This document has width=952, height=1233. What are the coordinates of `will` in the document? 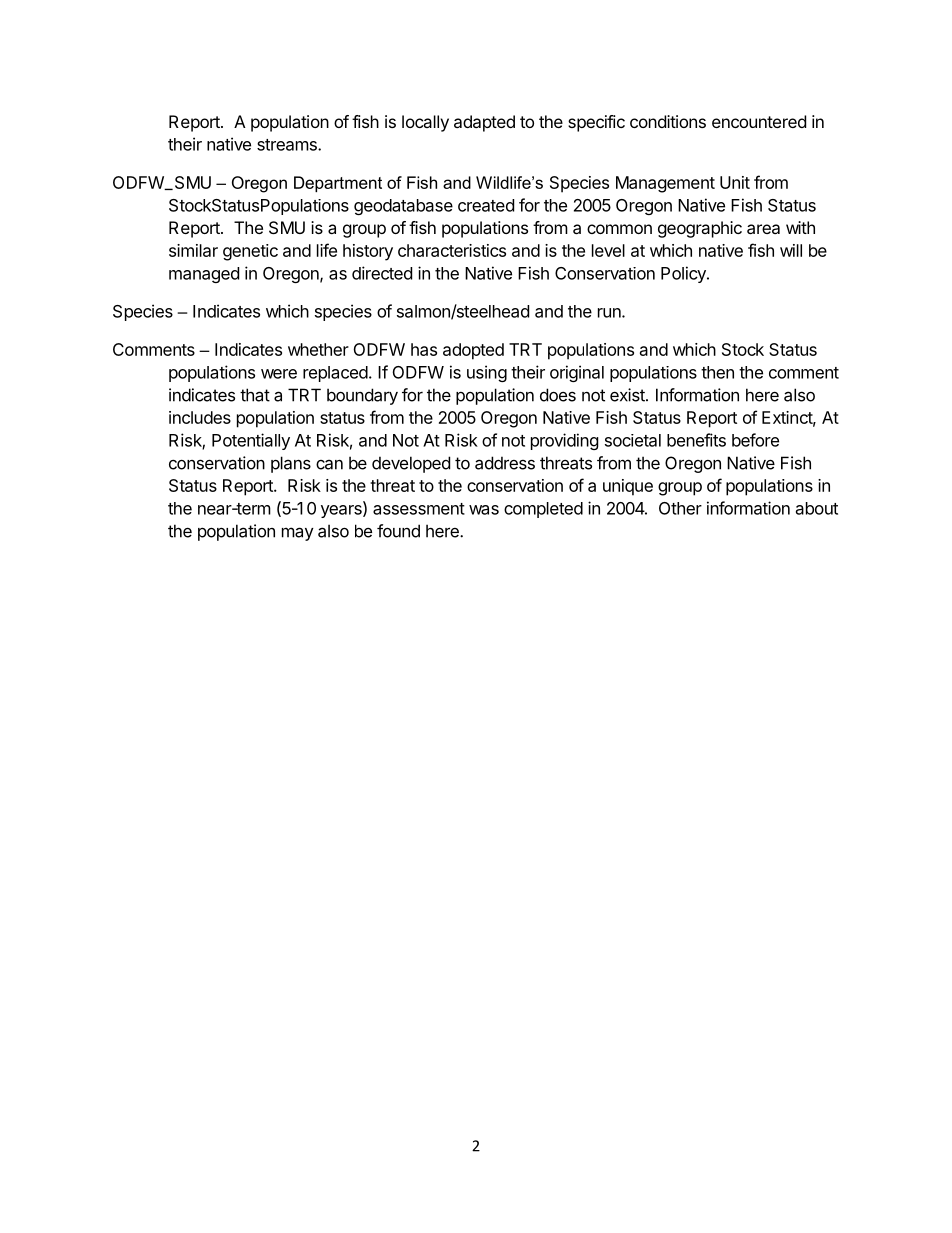 It's located at (791, 250).
